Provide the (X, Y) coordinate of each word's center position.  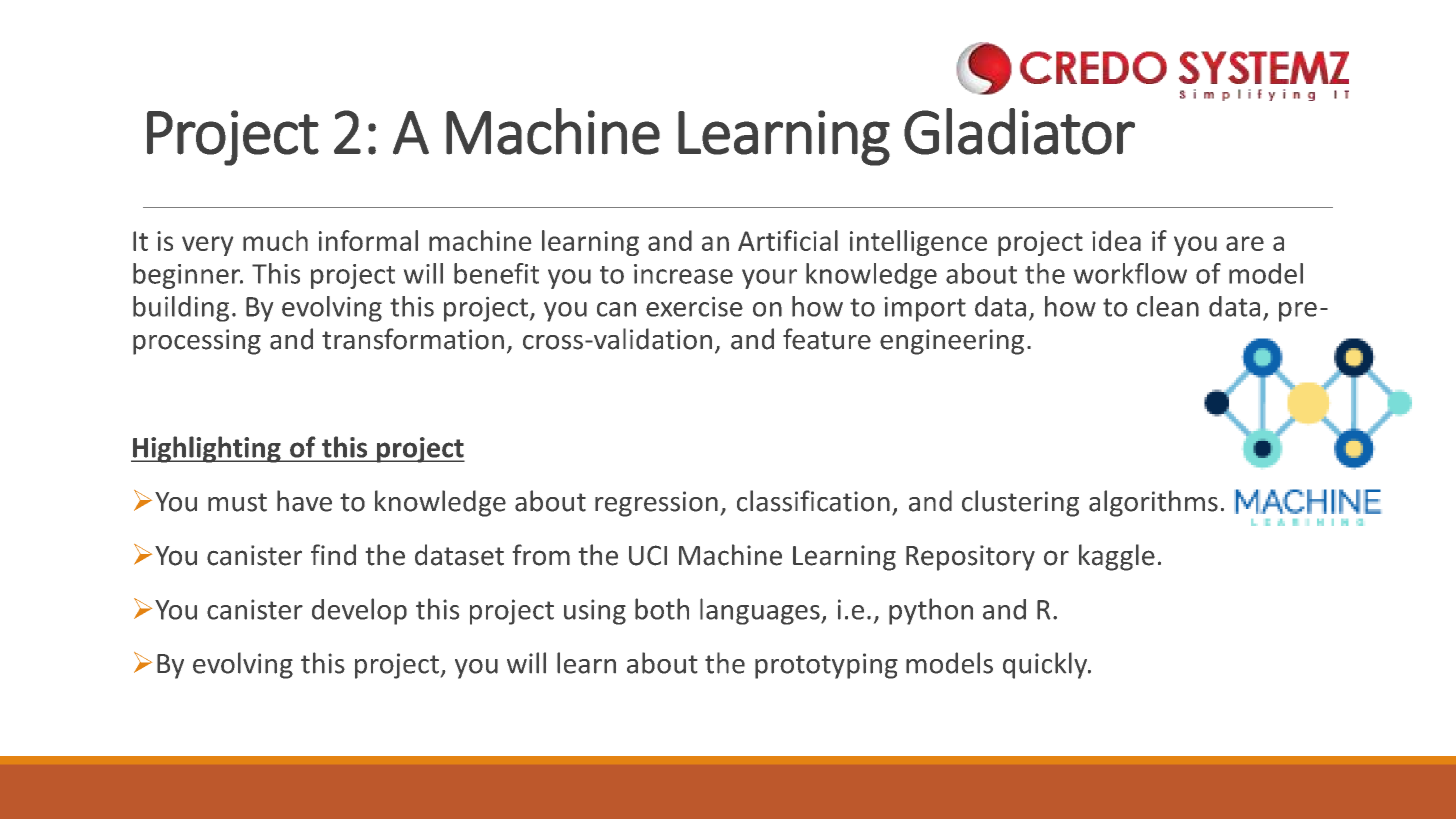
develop (359, 611)
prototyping (826, 666)
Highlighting (207, 449)
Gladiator (1019, 131)
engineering (952, 342)
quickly (1046, 665)
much (275, 240)
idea (1116, 240)
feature (827, 339)
